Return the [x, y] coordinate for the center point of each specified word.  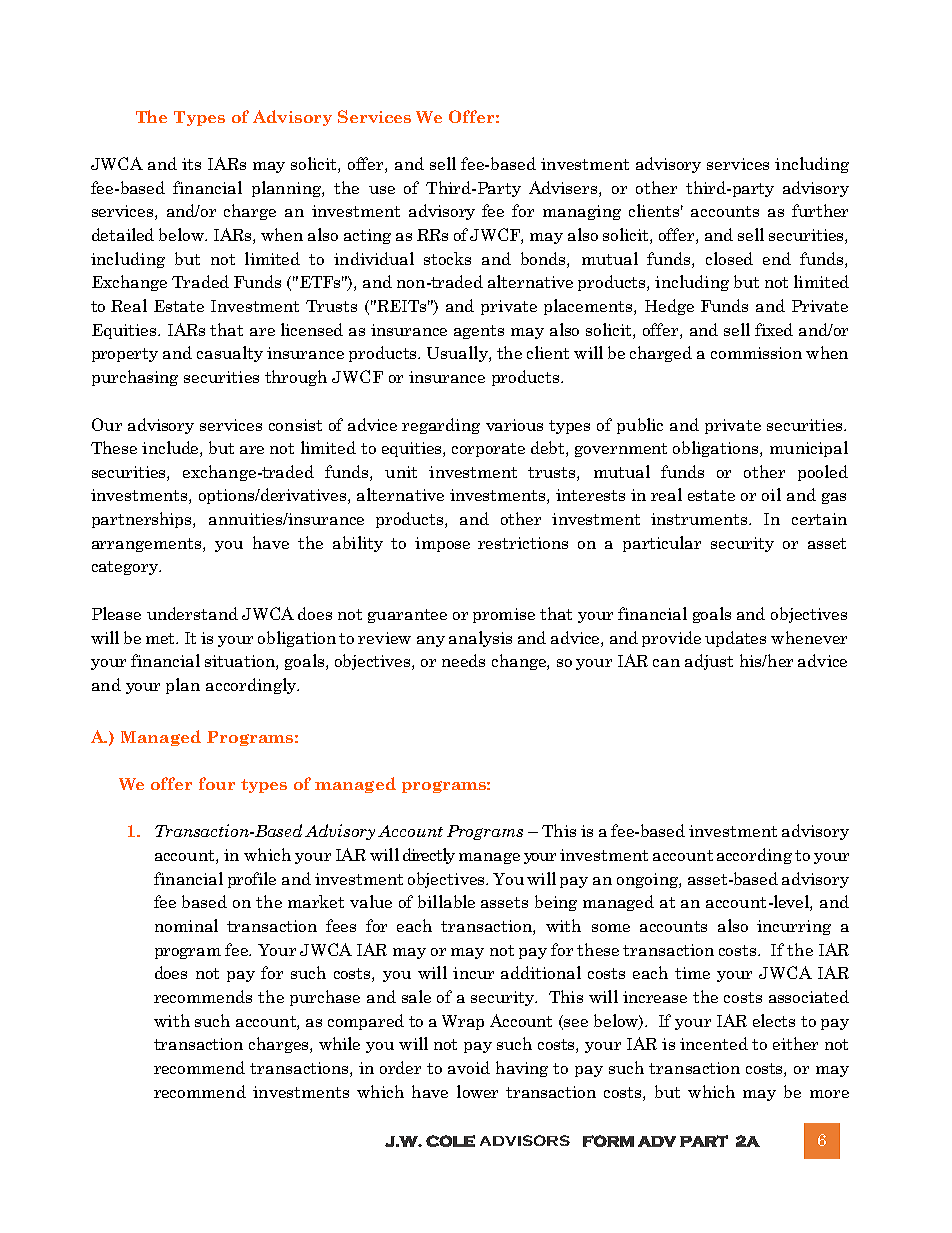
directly [429, 856]
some [611, 928]
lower [477, 1091]
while [339, 1043]
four [217, 783]
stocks [447, 258]
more [829, 1094]
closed [729, 258]
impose [442, 544]
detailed [123, 234]
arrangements [148, 545]
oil [771, 494]
